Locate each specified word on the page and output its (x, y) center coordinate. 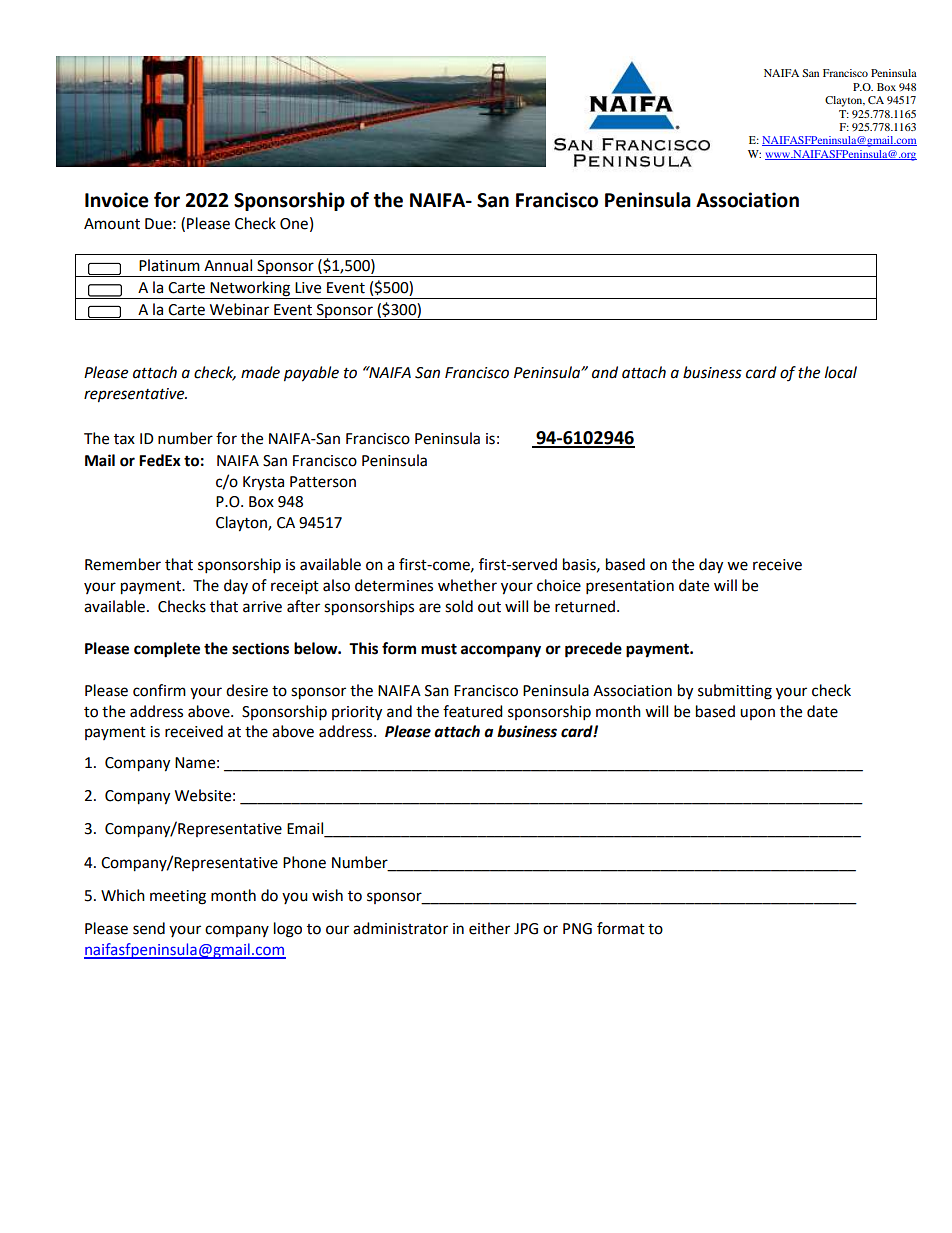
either (489, 928)
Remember (123, 564)
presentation (630, 587)
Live (308, 288)
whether (467, 585)
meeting (178, 897)
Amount (112, 224)
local (841, 372)
